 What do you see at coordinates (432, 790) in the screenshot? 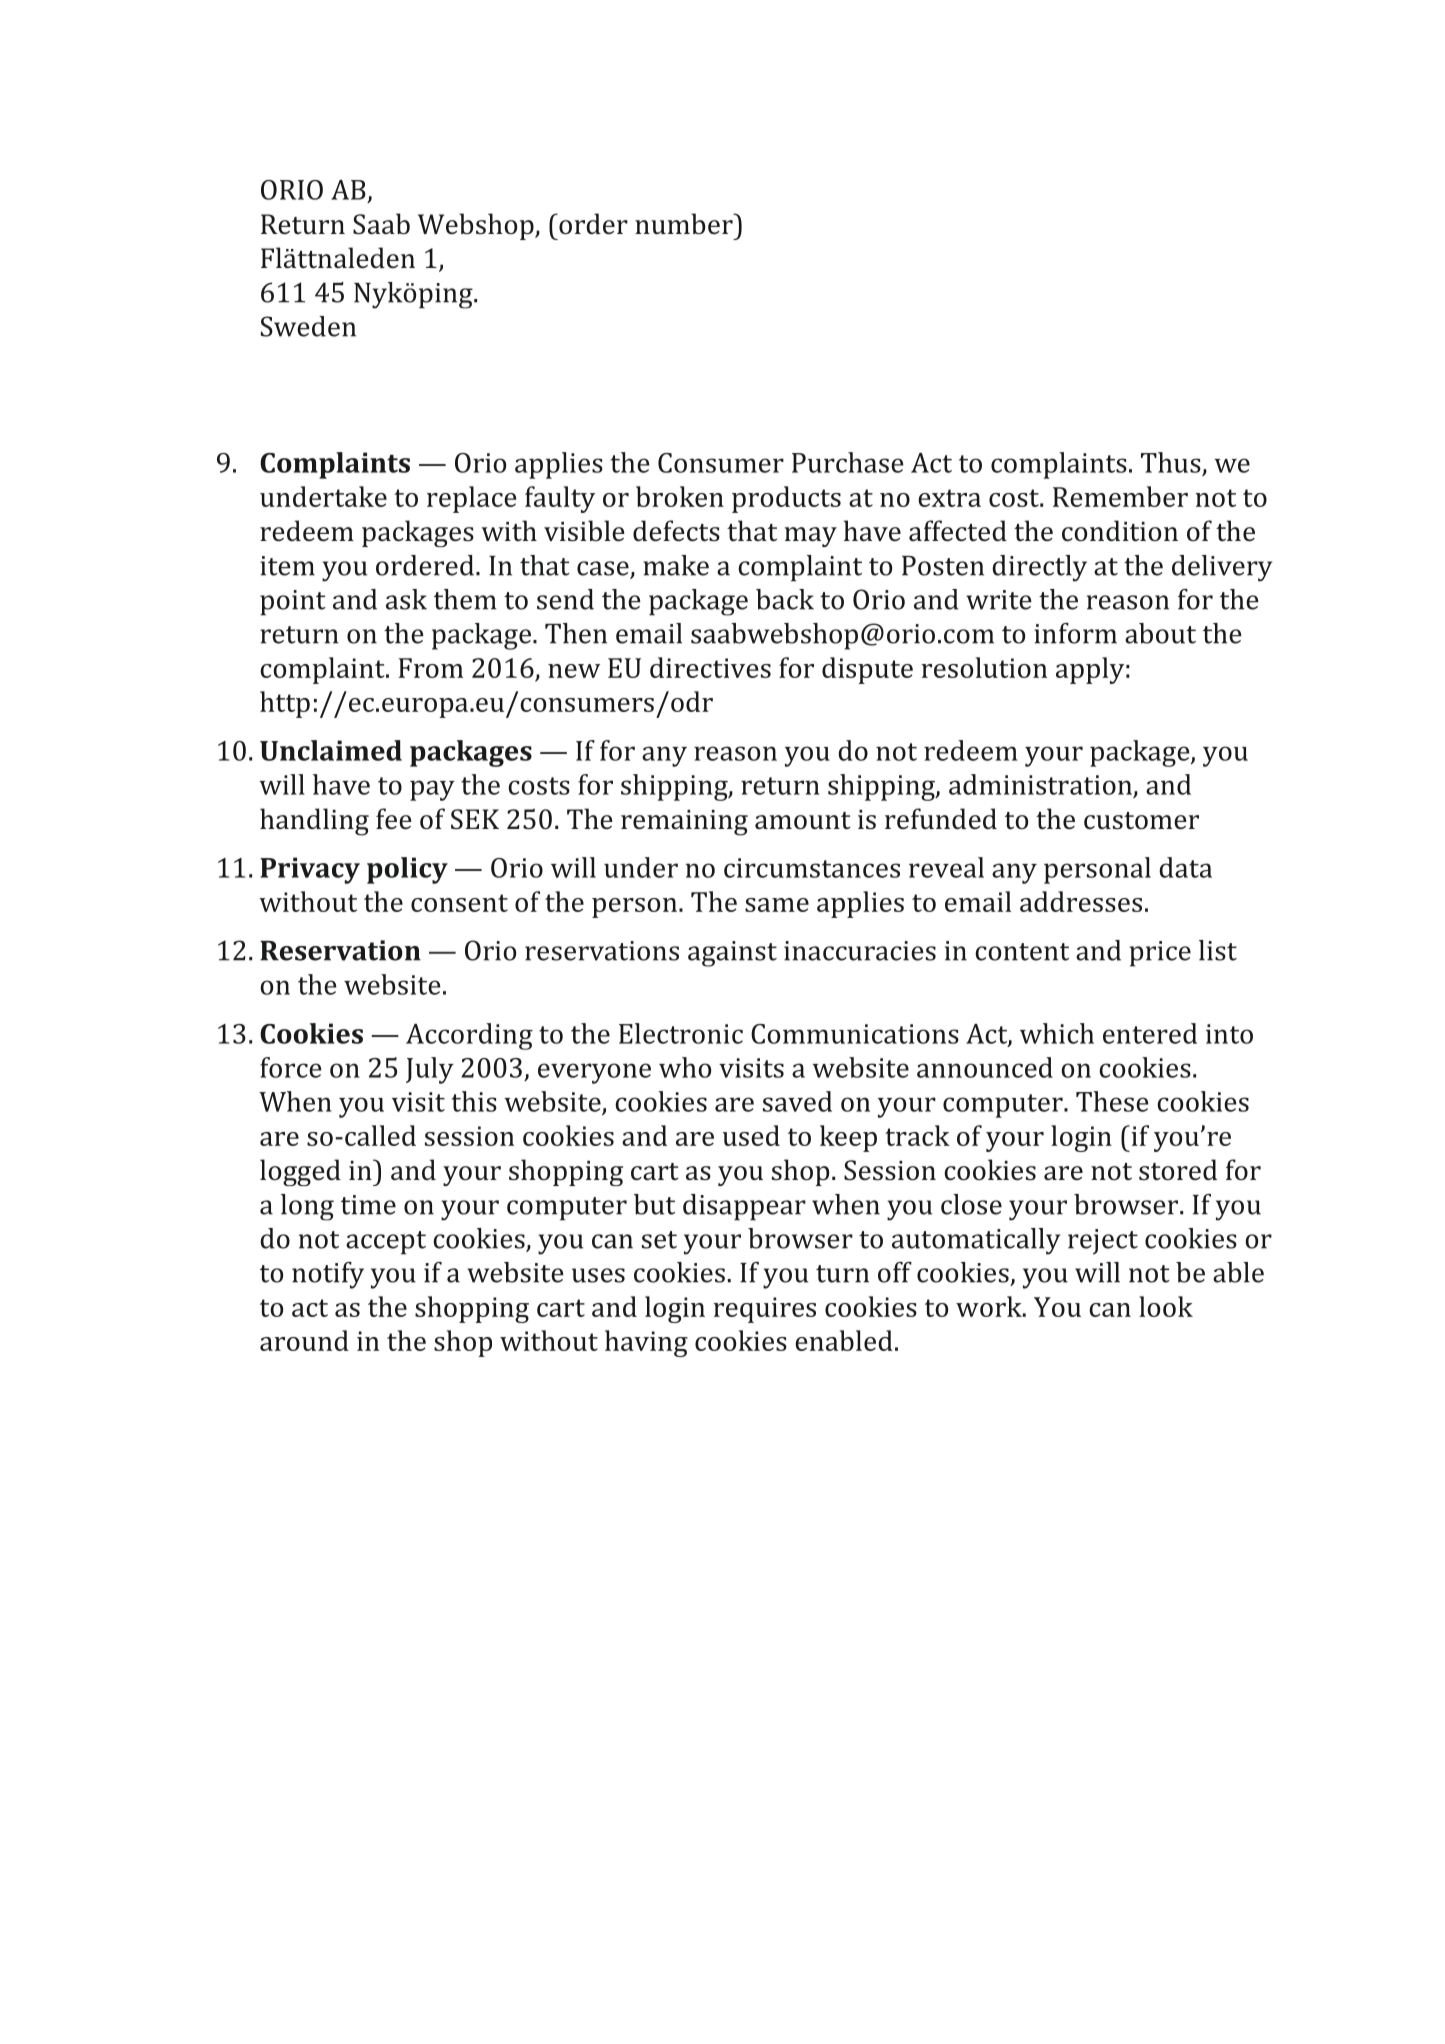
I see `pay` at bounding box center [432, 790].
